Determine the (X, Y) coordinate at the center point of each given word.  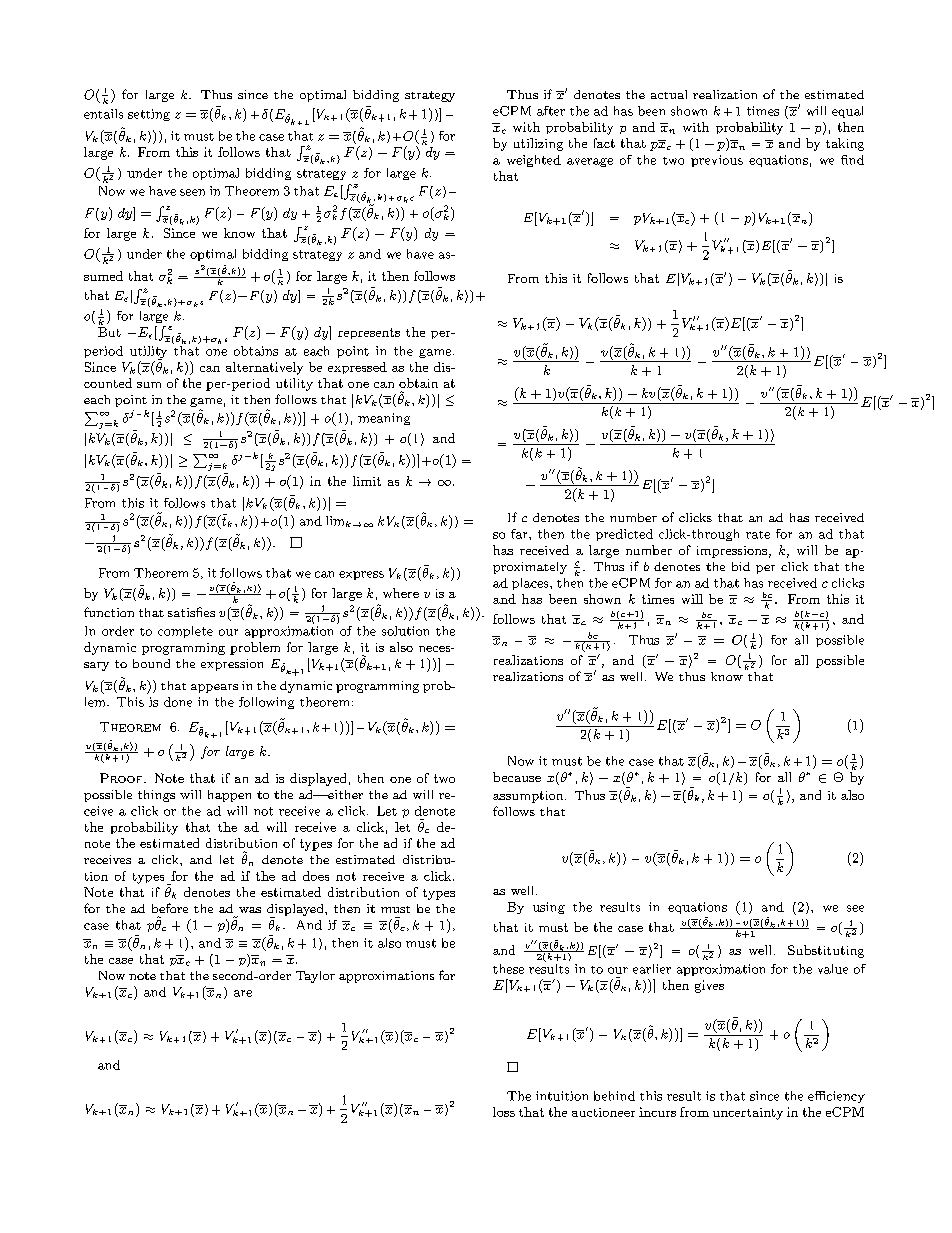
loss (504, 1112)
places (531, 584)
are (243, 993)
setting (149, 115)
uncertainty (748, 1114)
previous (717, 161)
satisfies (191, 612)
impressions (732, 552)
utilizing (538, 144)
